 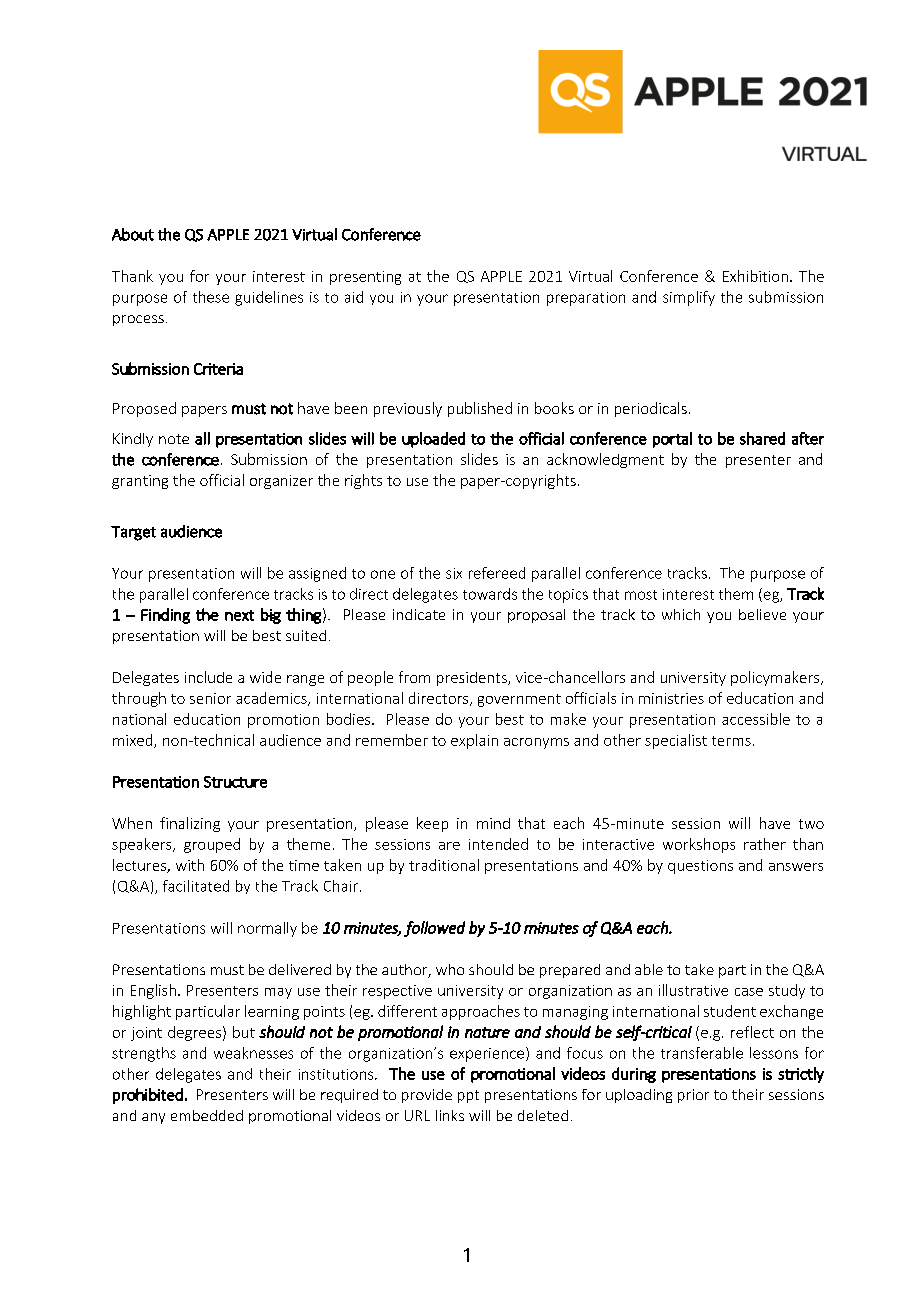 I want to click on Exhibition, so click(x=755, y=276).
